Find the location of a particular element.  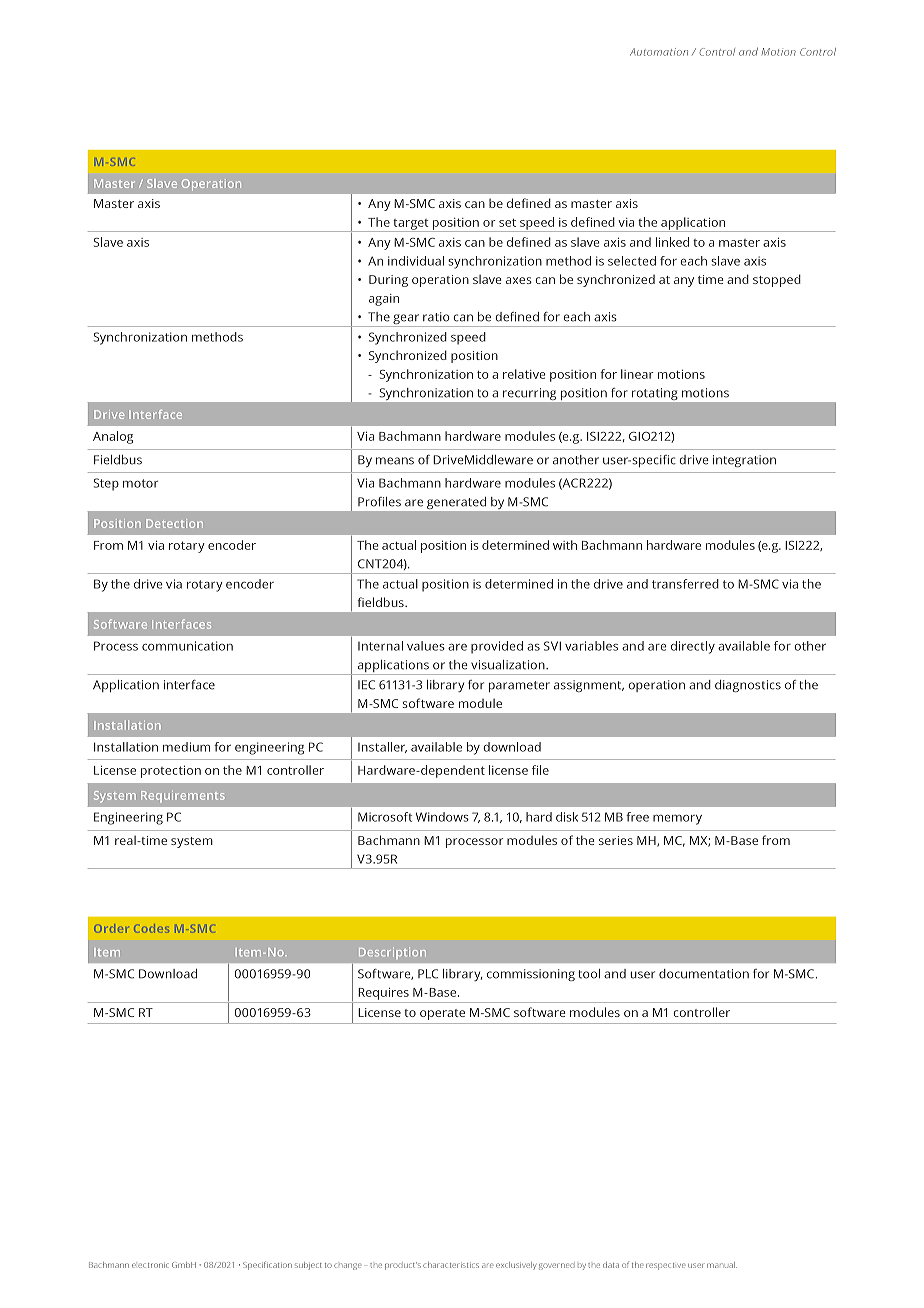

set is located at coordinates (507, 223).
